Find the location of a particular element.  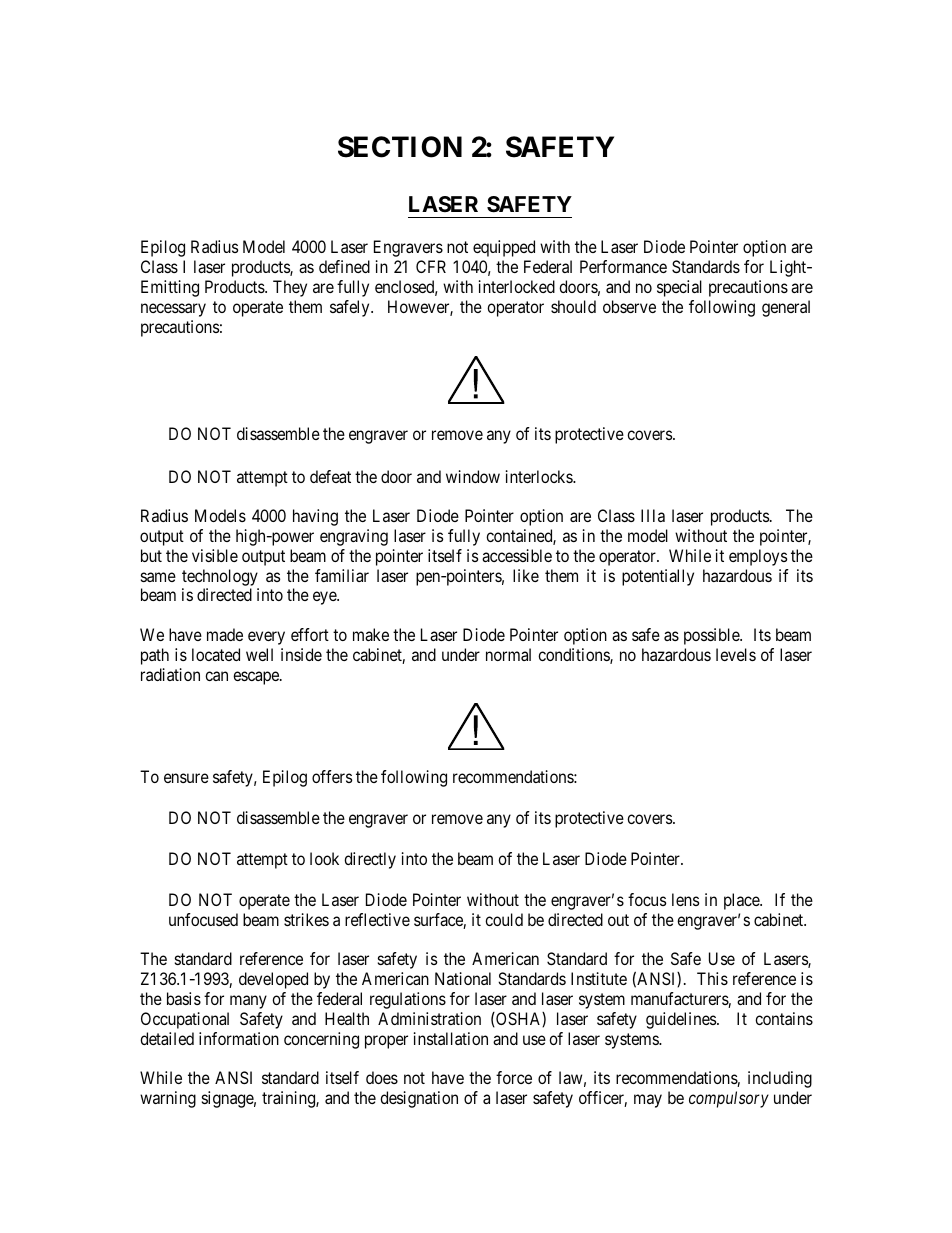

window is located at coordinates (473, 476).
